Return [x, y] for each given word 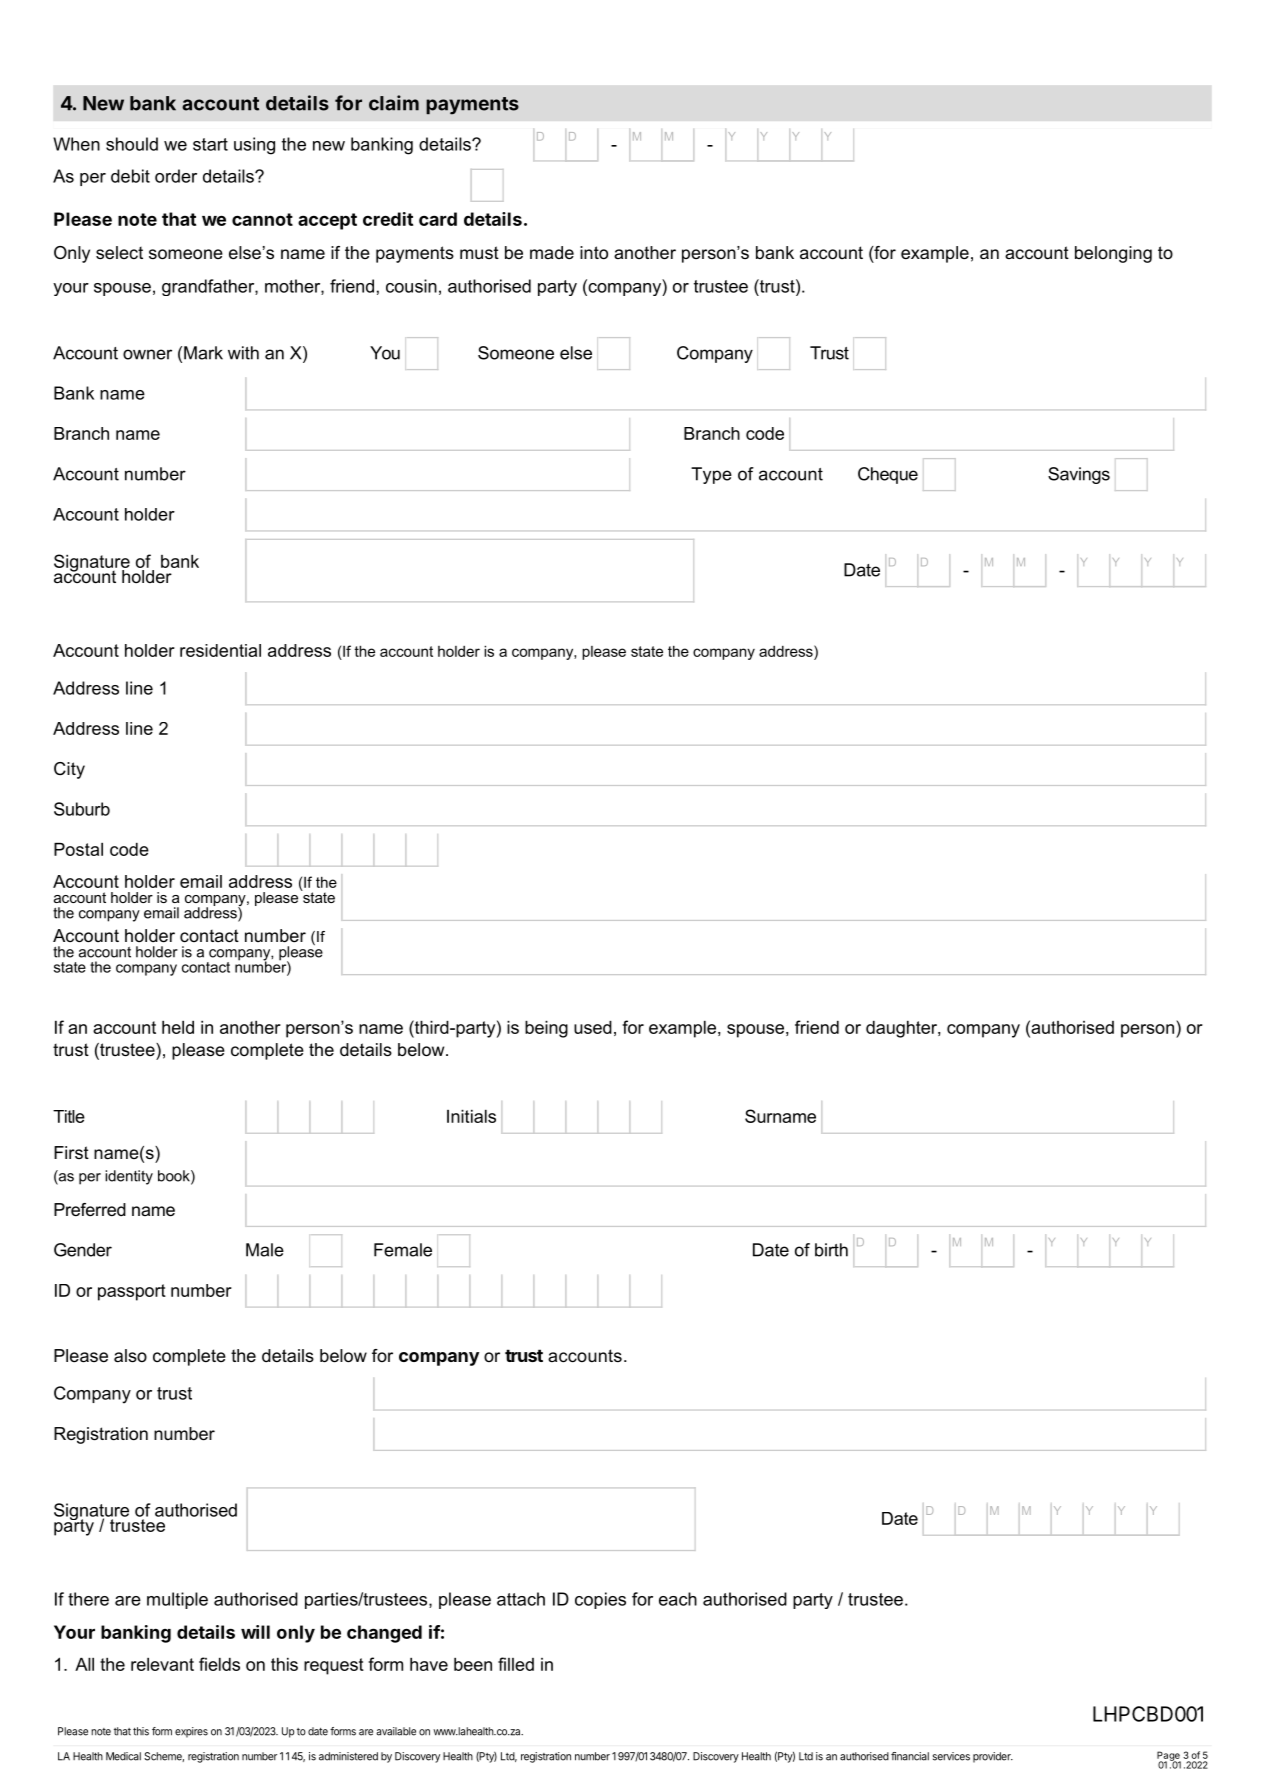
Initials [471, 1116]
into [594, 253]
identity [129, 1177]
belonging [1113, 254]
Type [711, 475]
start [210, 144]
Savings [1079, 475]
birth [831, 1250]
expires [191, 1732]
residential [220, 650]
